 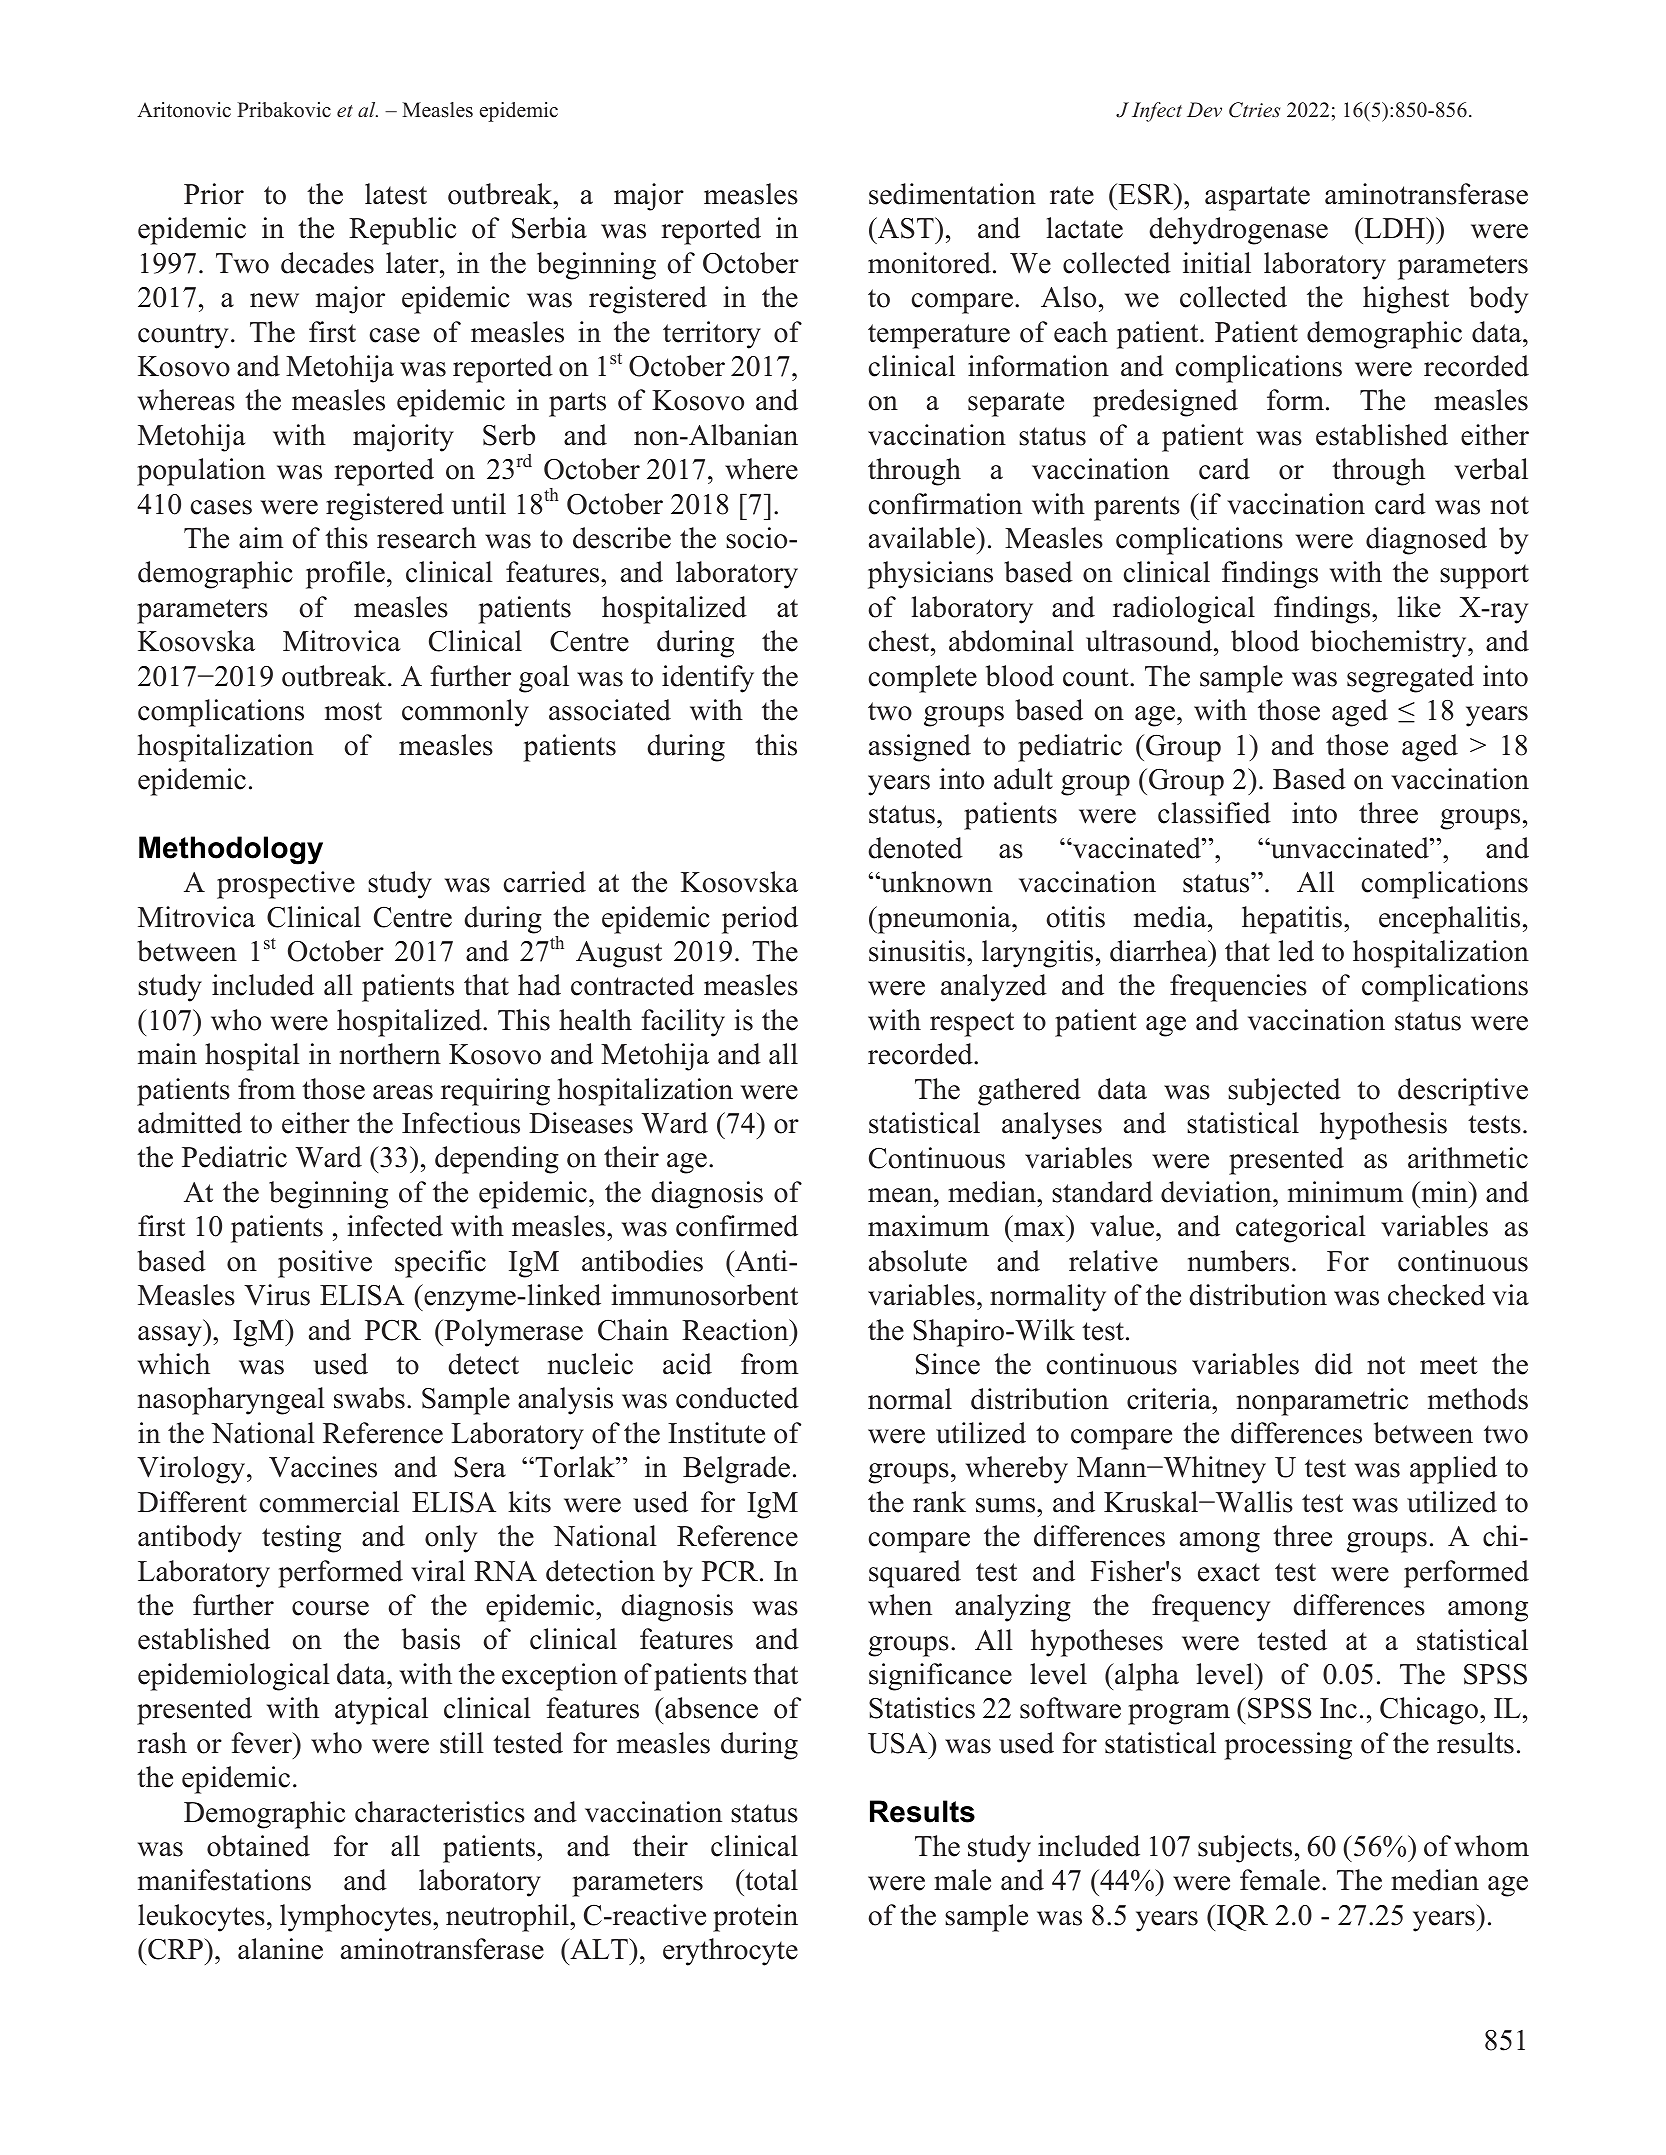 What do you see at coordinates (357, 1918) in the screenshot?
I see `lymphocytes` at bounding box center [357, 1918].
